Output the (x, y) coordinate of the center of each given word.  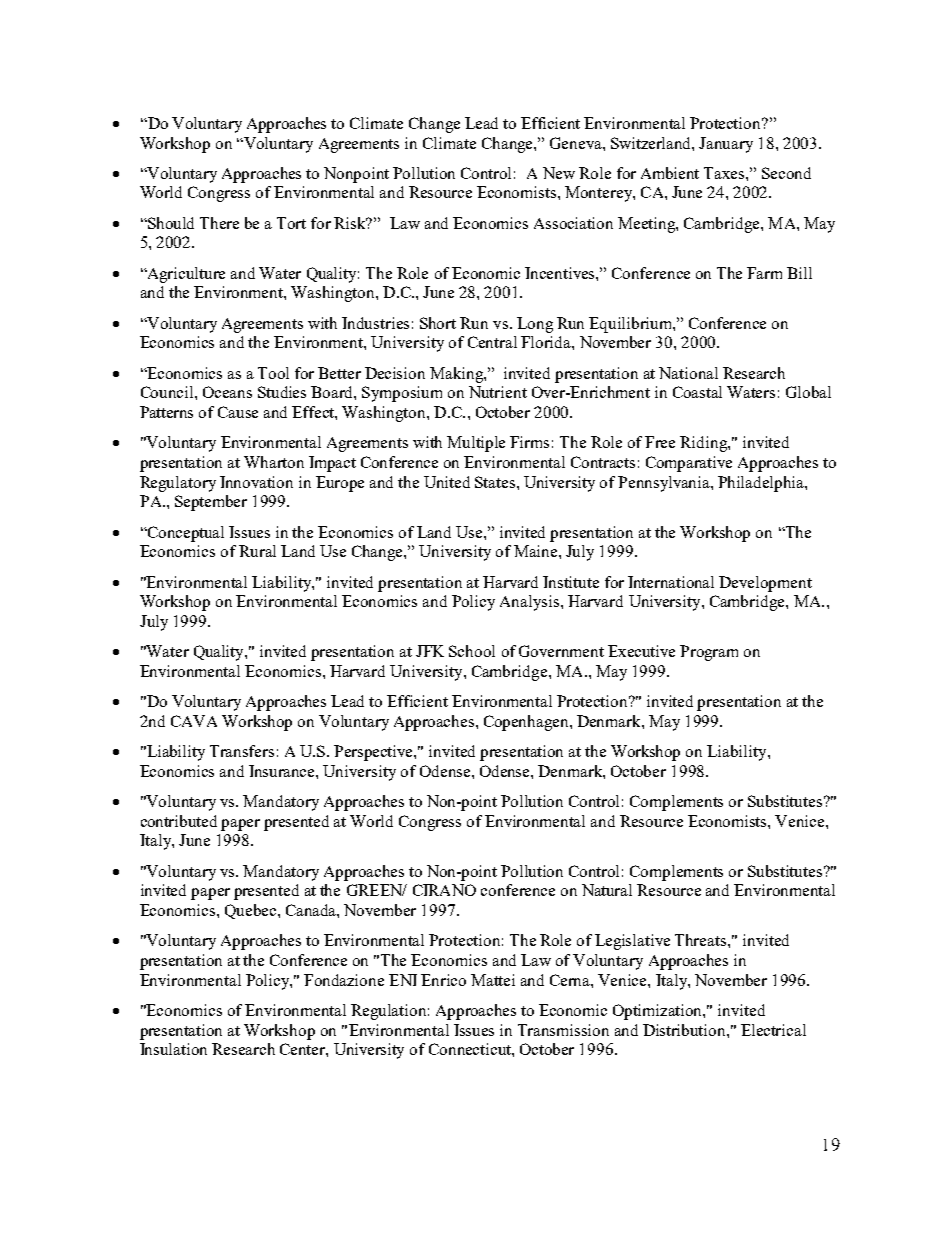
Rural (257, 551)
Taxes (725, 173)
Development (765, 584)
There (219, 223)
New (559, 173)
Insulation (173, 1049)
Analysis (531, 603)
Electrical (773, 1030)
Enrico (443, 980)
